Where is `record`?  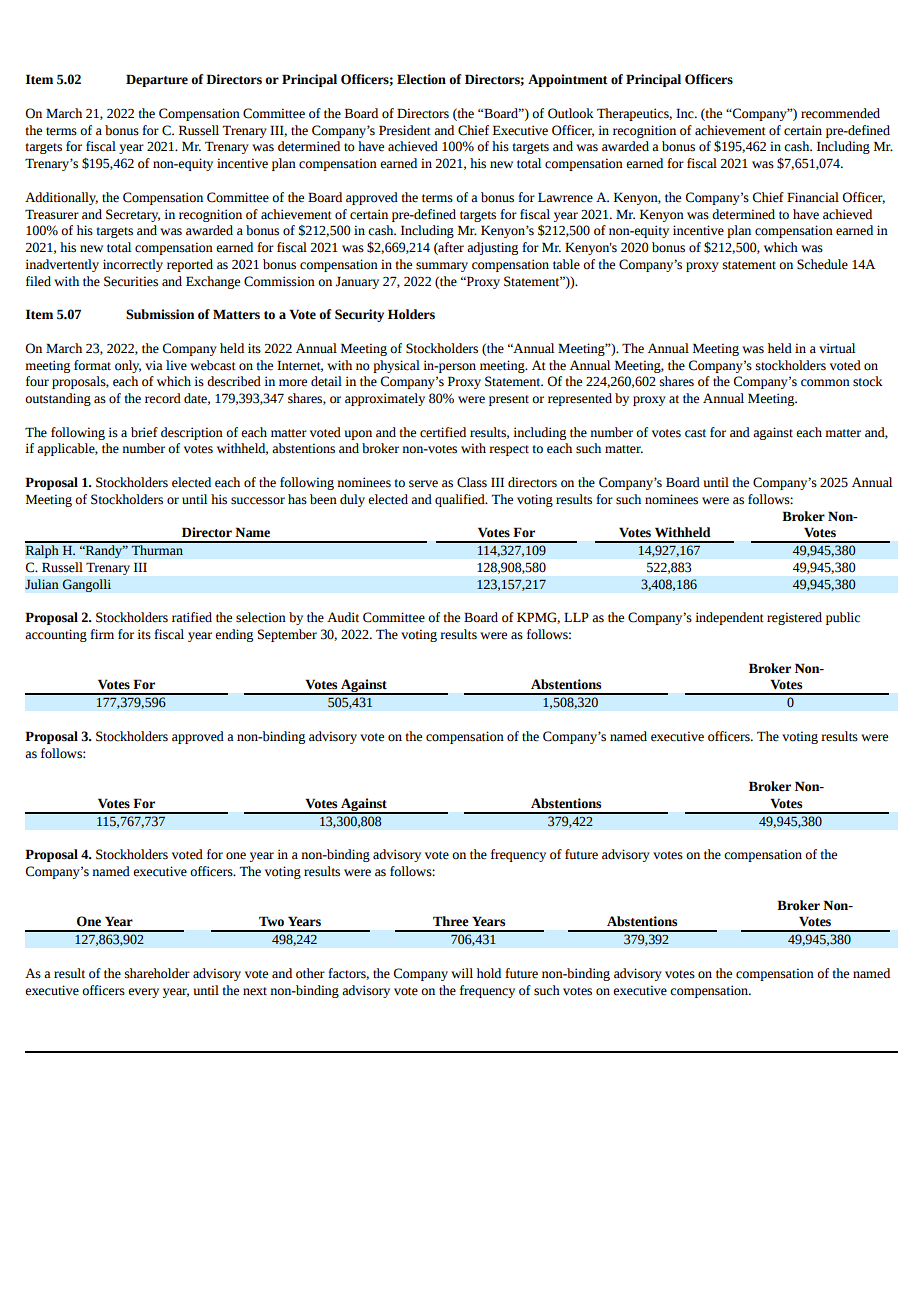
record is located at coordinates (163, 398).
